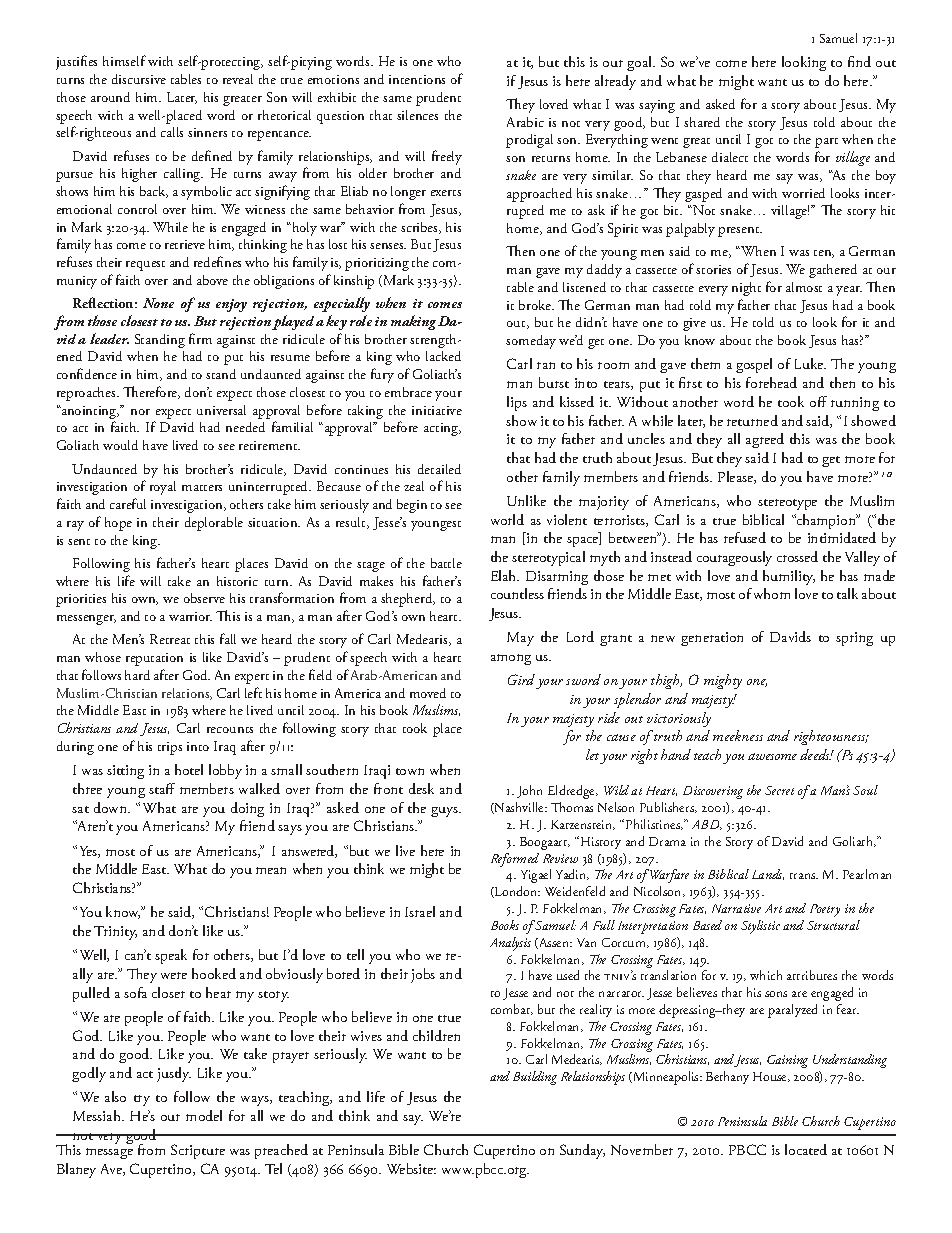  What do you see at coordinates (198, 1151) in the page?
I see `Scripture` at bounding box center [198, 1151].
